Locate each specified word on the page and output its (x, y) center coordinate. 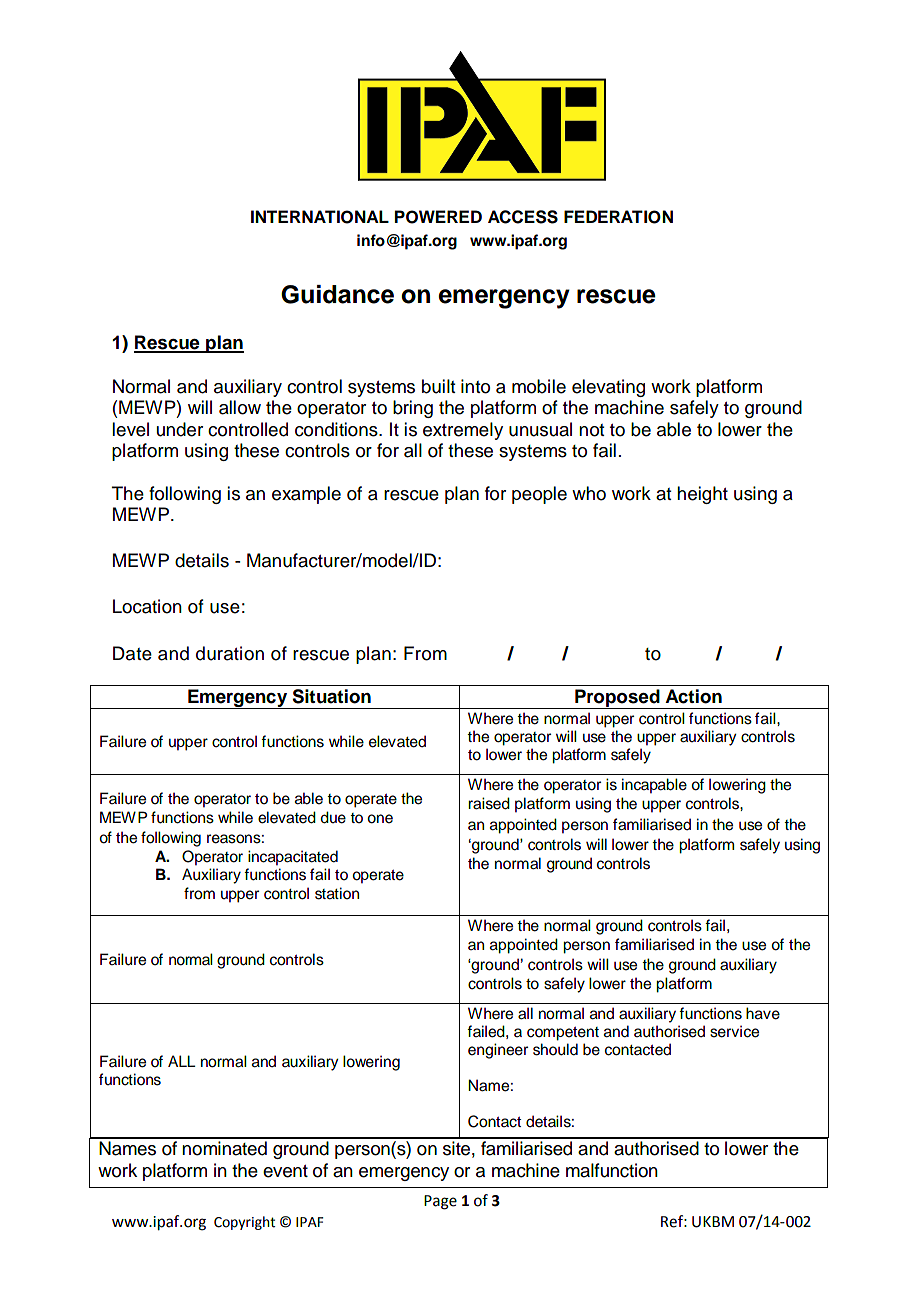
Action (693, 696)
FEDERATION (618, 217)
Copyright (244, 1223)
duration (230, 653)
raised (489, 803)
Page (440, 1202)
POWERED (438, 217)
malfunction (612, 1170)
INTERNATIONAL (320, 217)
